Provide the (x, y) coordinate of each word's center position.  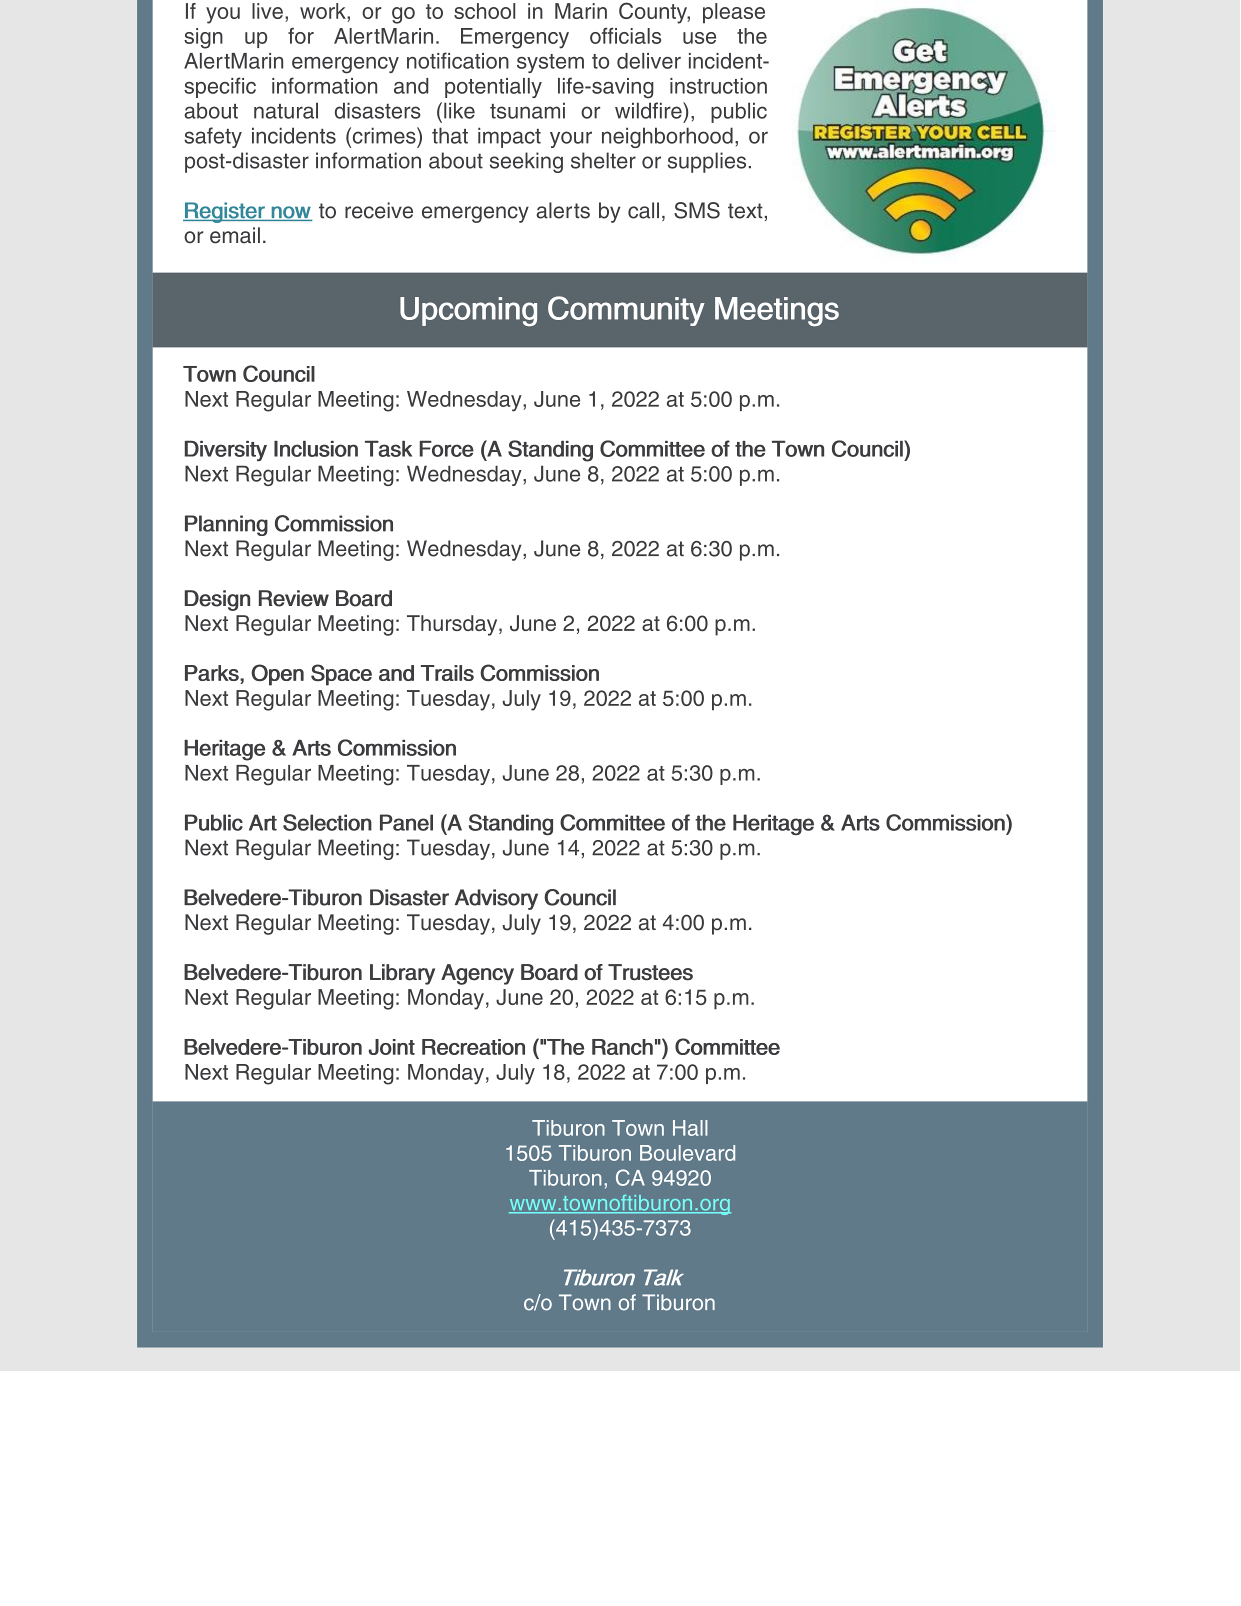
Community (626, 311)
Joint (392, 1047)
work (324, 11)
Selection (327, 822)
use (699, 38)
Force (447, 448)
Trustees (650, 972)
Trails (447, 673)
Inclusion (316, 448)
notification (458, 60)
